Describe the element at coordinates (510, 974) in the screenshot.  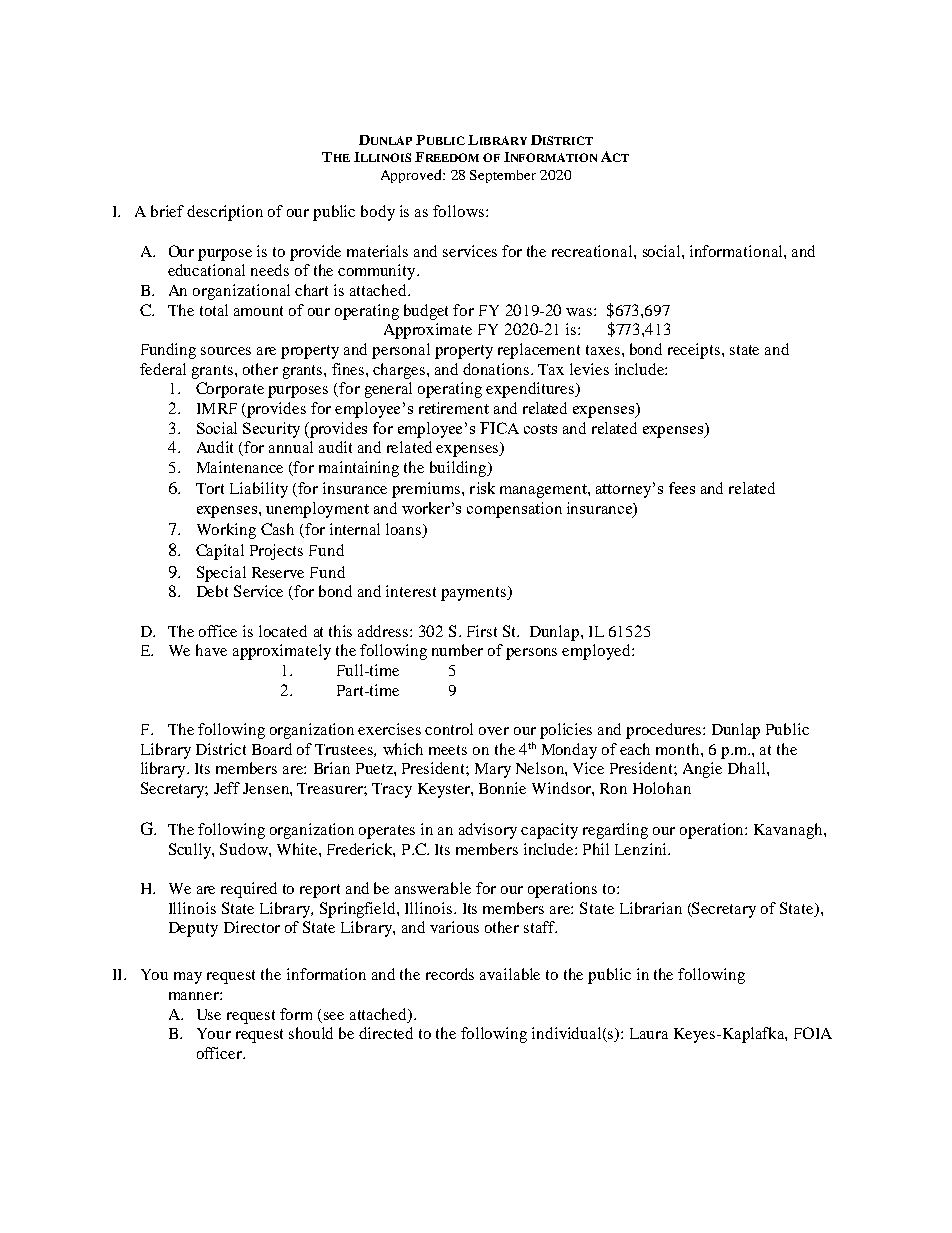
I see `available` at that location.
